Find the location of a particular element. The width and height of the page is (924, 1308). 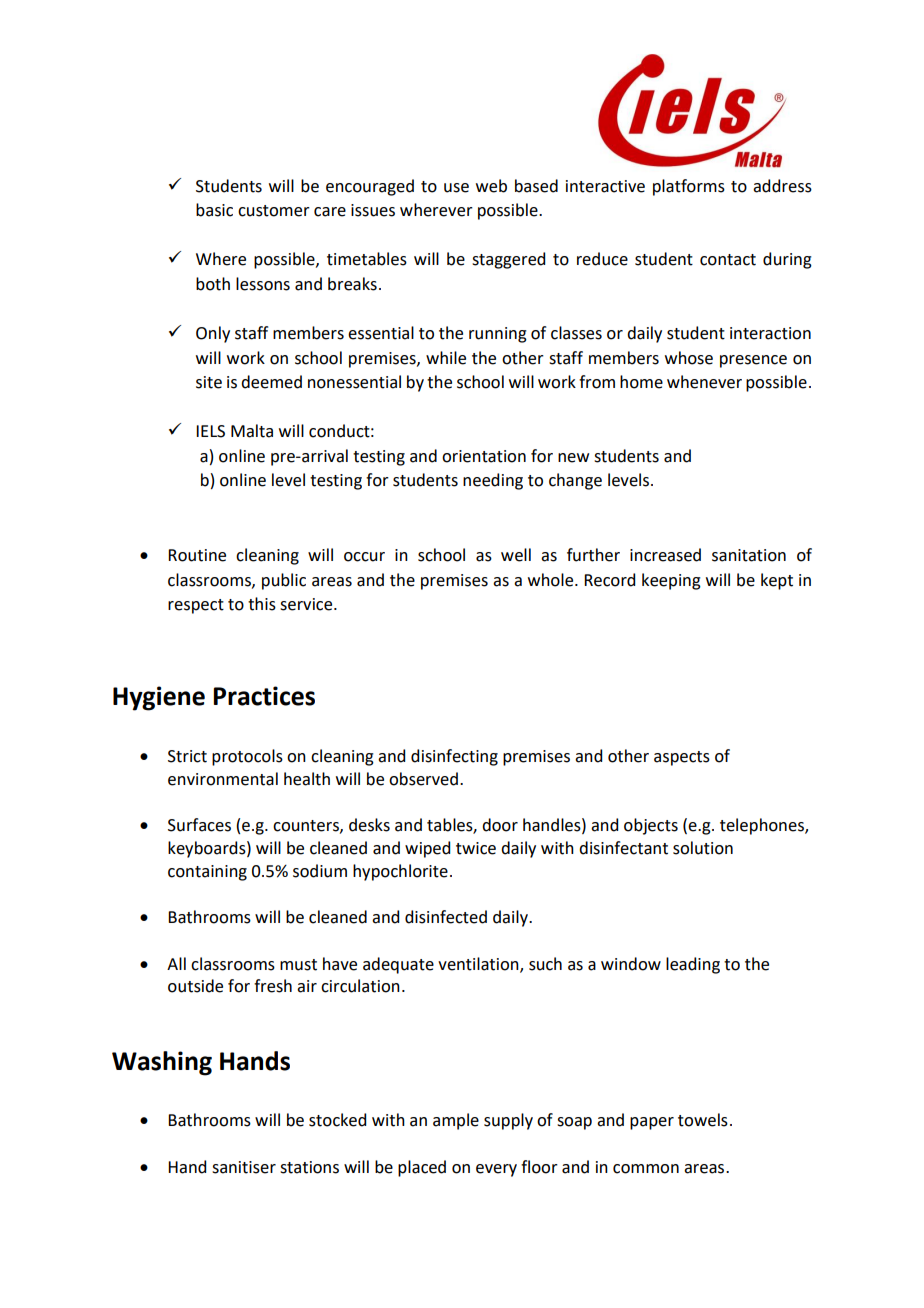

use is located at coordinates (456, 188).
